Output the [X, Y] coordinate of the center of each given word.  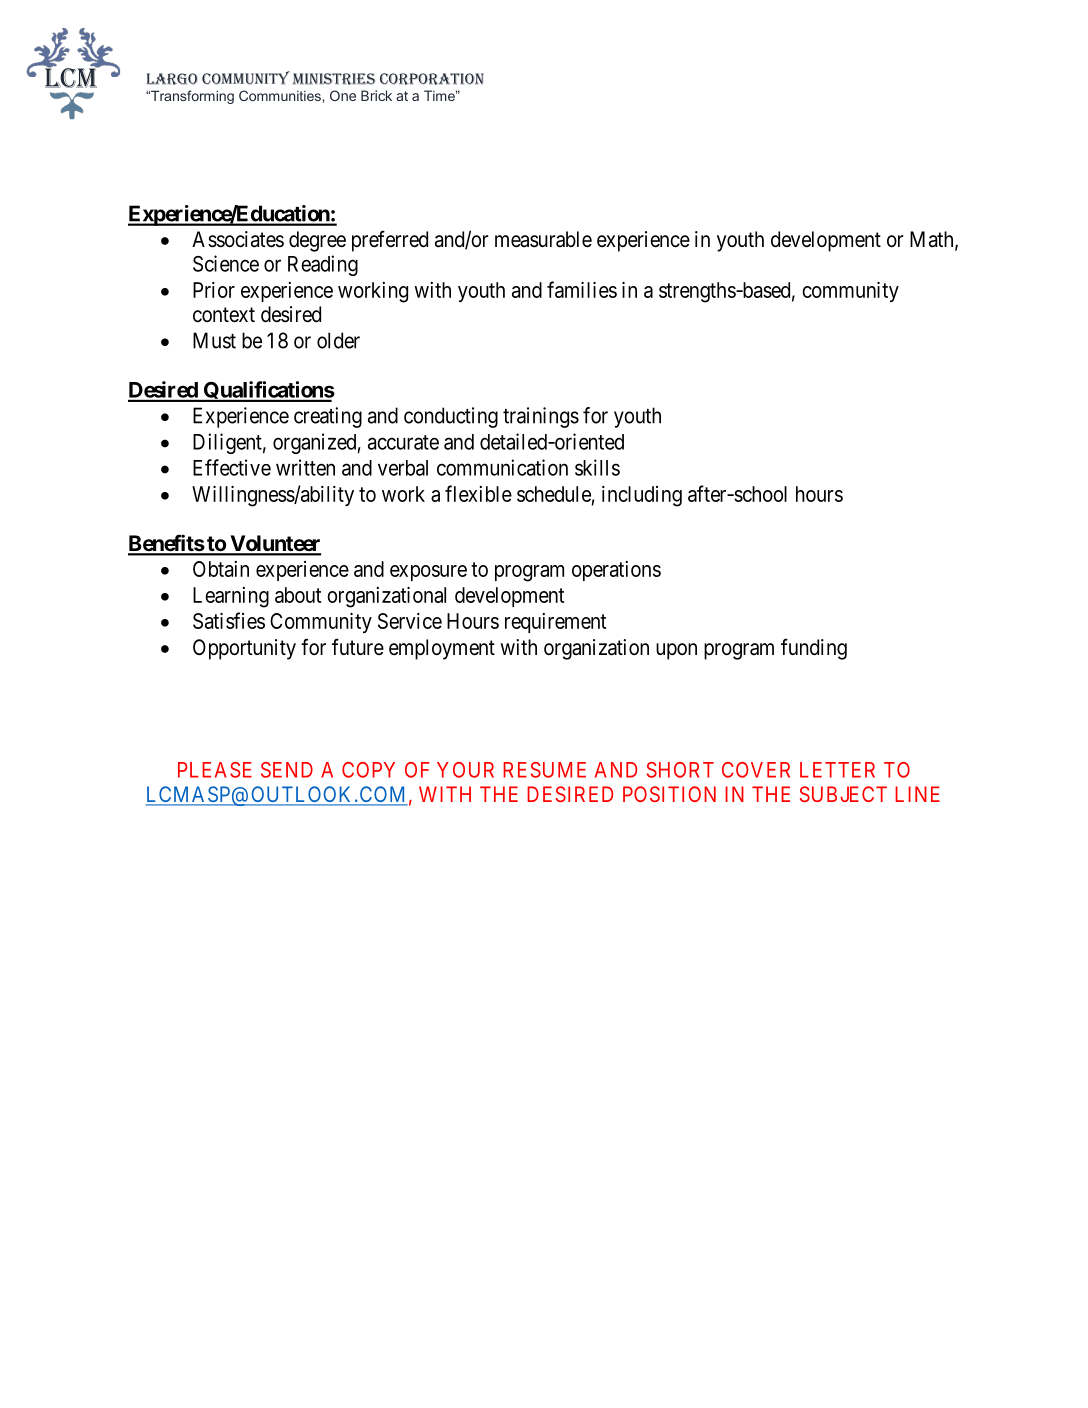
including [642, 496]
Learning [231, 597]
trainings [541, 417]
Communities [281, 95]
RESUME [544, 770]
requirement [555, 623]
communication [502, 467]
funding [814, 649]
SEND [287, 770]
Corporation [432, 79]
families [582, 289]
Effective [232, 467]
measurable [543, 239]
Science [226, 263]
